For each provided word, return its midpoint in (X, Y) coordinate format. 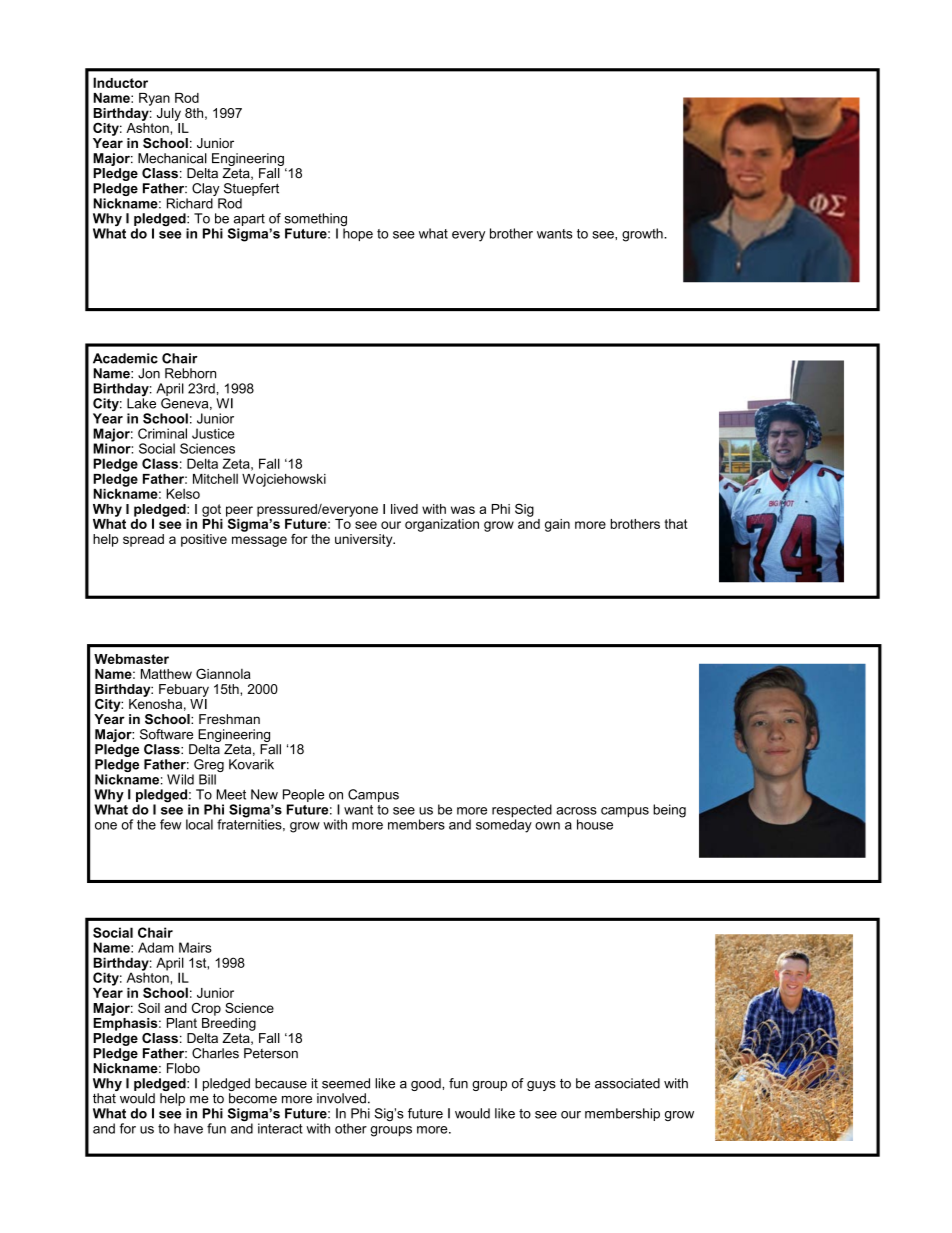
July (169, 114)
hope (358, 234)
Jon (149, 373)
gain (557, 525)
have (188, 1128)
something (315, 221)
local (199, 824)
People (303, 797)
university (365, 540)
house (595, 824)
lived (404, 509)
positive (204, 540)
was (463, 510)
